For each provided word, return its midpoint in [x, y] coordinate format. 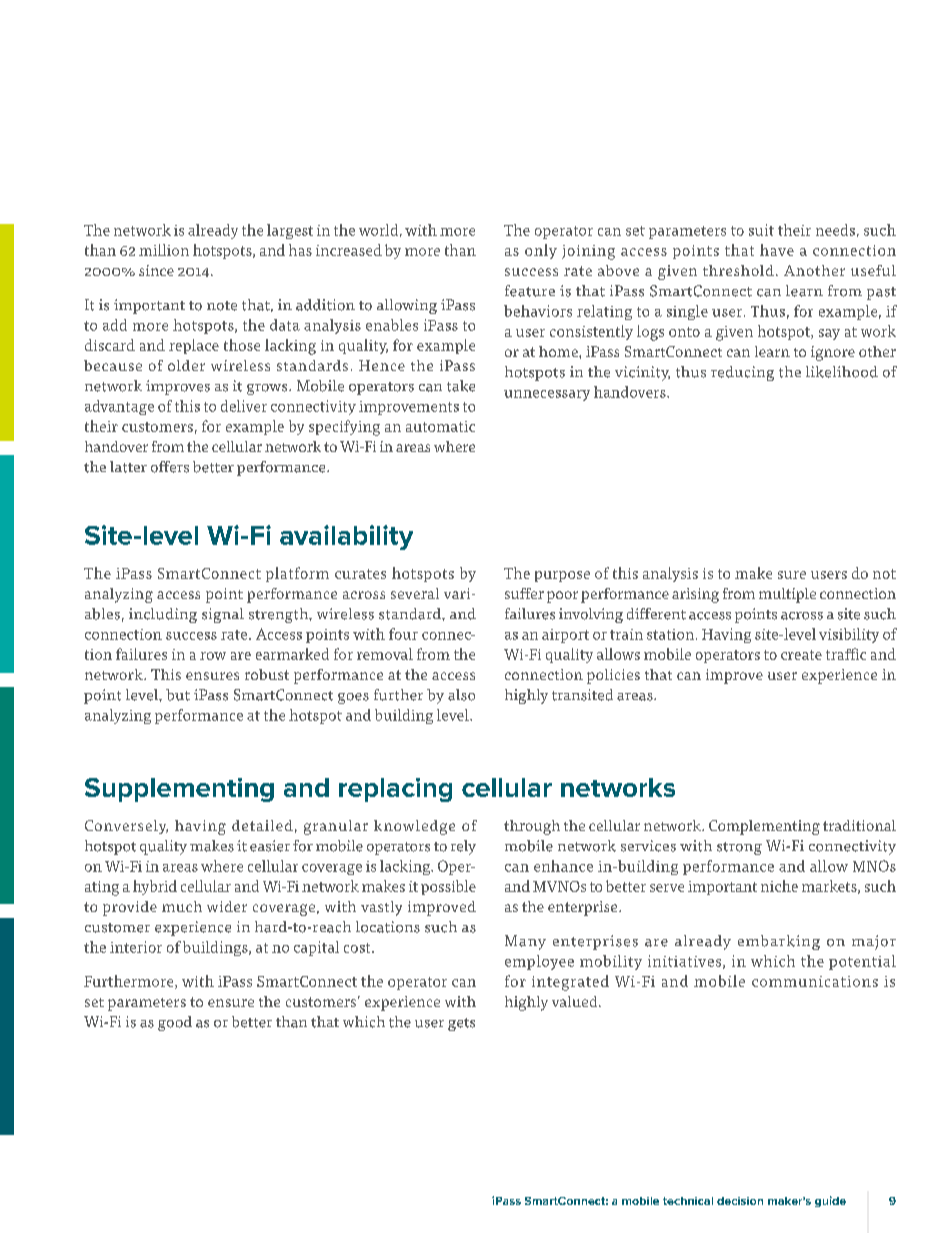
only [541, 251]
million [164, 250]
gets [461, 1024]
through [532, 827]
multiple [787, 595]
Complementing [764, 827]
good [175, 1023]
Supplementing [179, 790]
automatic [440, 426]
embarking [779, 942]
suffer [524, 593]
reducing [742, 373]
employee [539, 962]
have [777, 250]
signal [223, 615]
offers [170, 467]
